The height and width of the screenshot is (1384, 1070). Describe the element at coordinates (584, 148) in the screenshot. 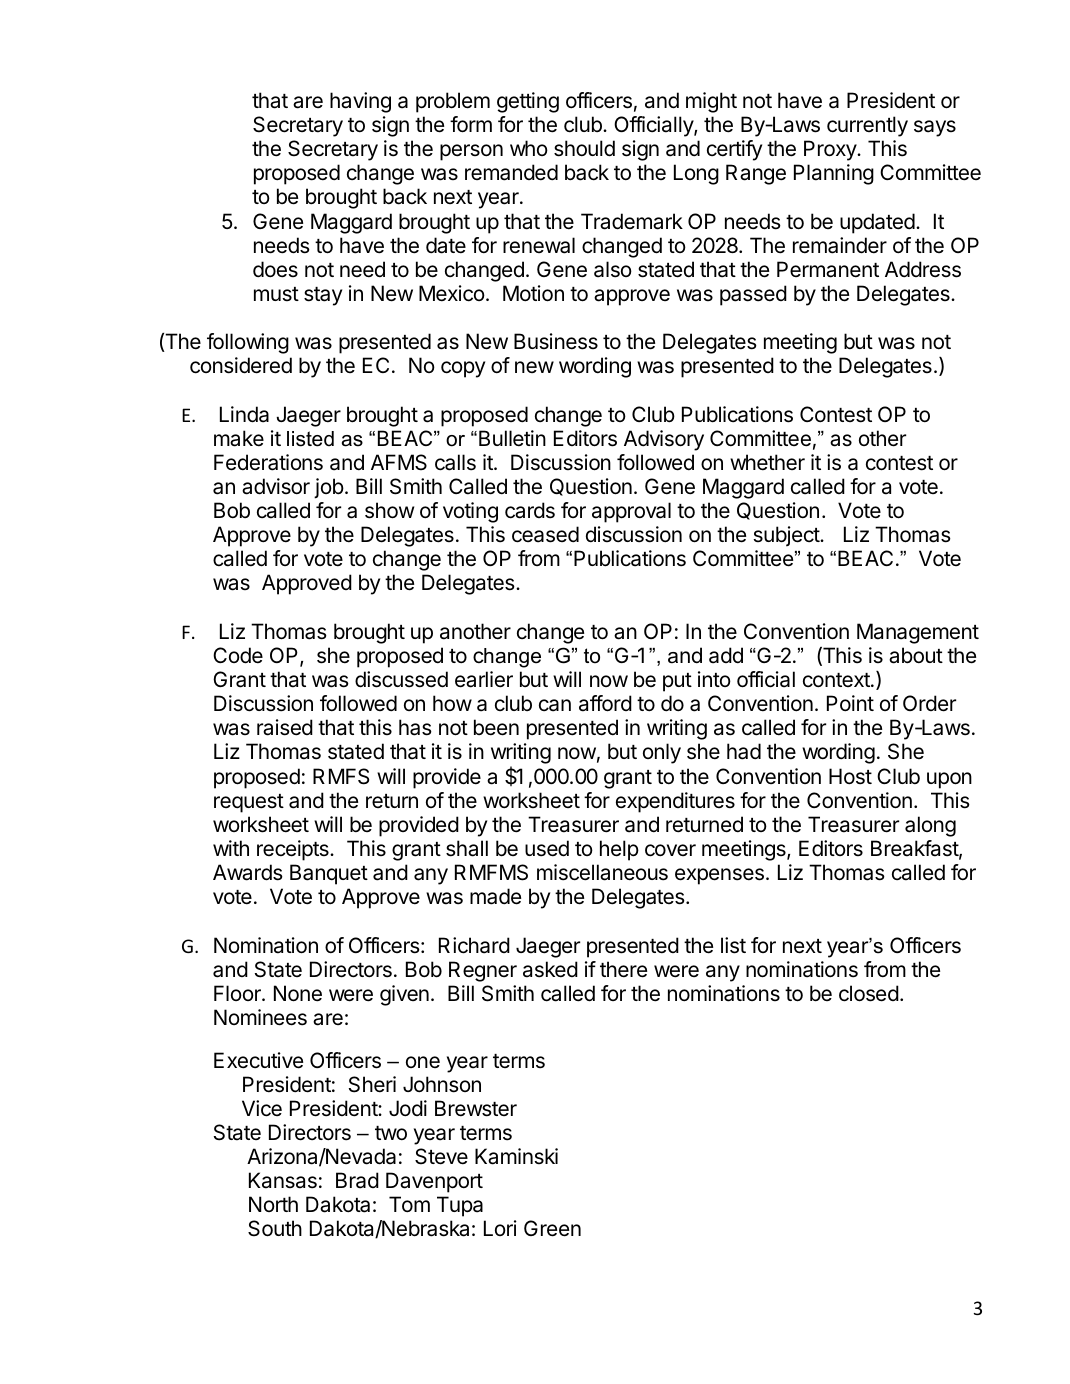

I see `should` at that location.
